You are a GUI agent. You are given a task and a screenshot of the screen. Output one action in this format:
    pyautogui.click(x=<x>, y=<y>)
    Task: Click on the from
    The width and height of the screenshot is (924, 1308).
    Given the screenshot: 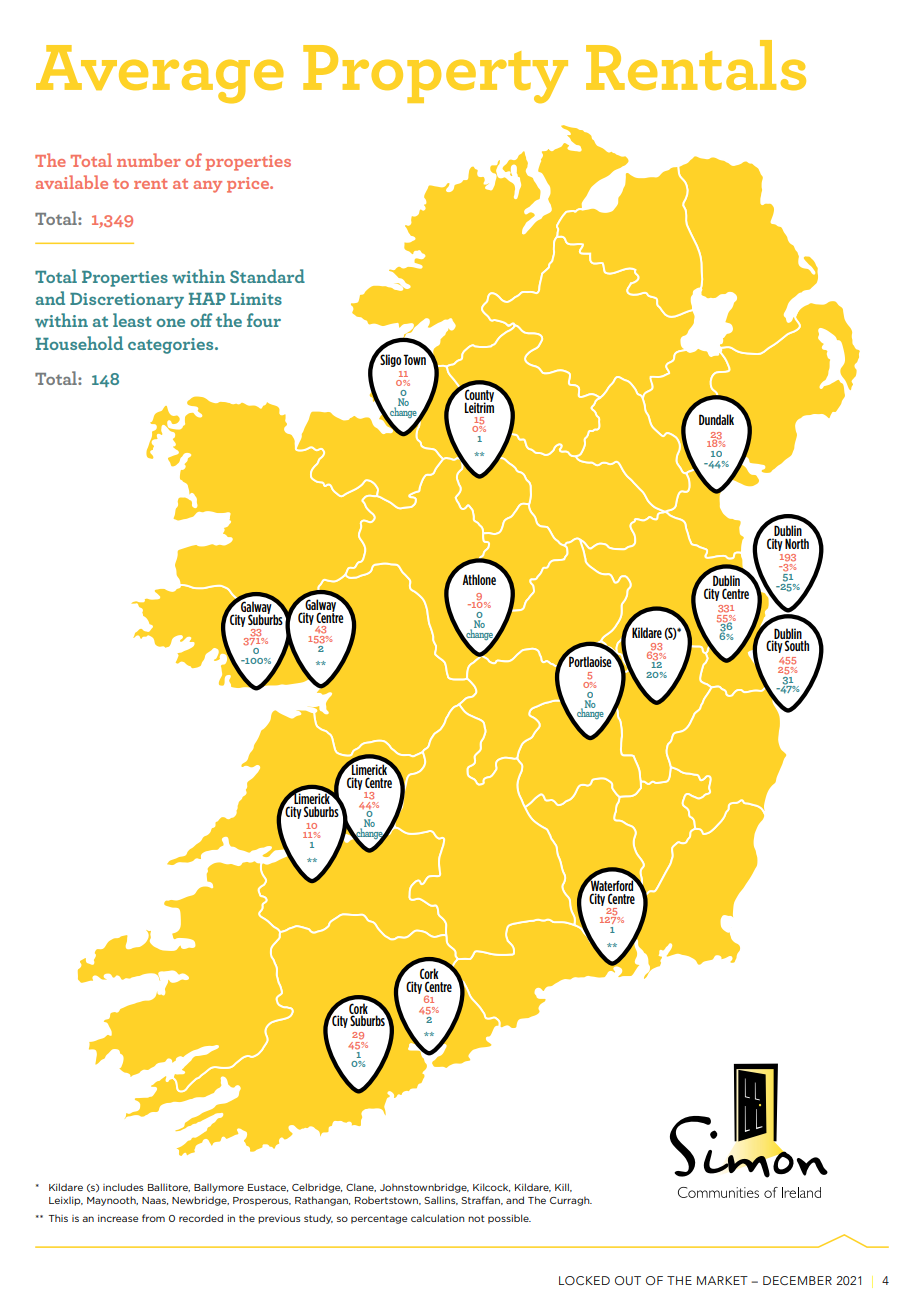 What is the action you would take?
    pyautogui.click(x=153, y=1218)
